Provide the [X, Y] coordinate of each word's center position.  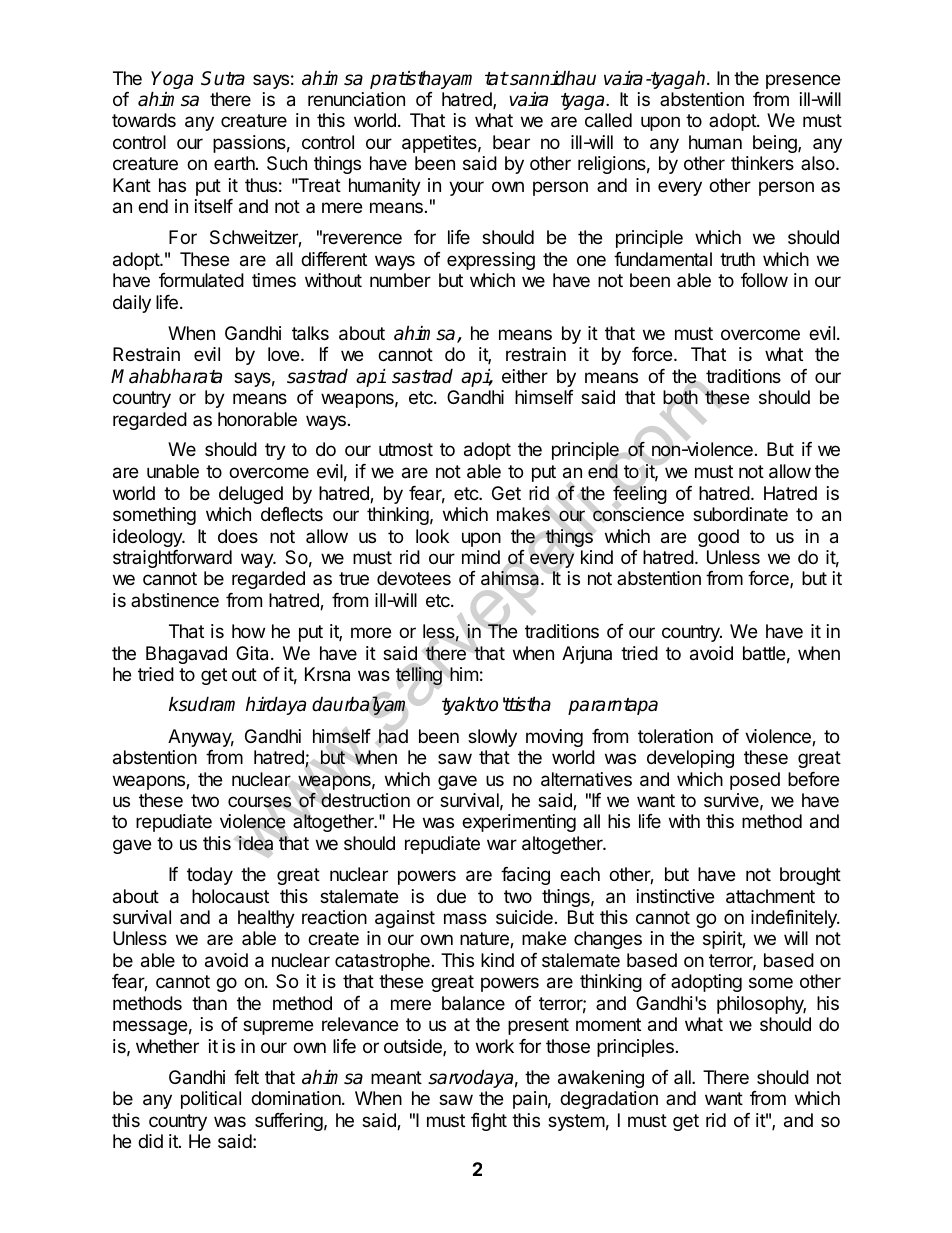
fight [489, 1122]
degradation [609, 1100]
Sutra [223, 78]
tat [496, 79]
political [211, 1100]
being [776, 144]
